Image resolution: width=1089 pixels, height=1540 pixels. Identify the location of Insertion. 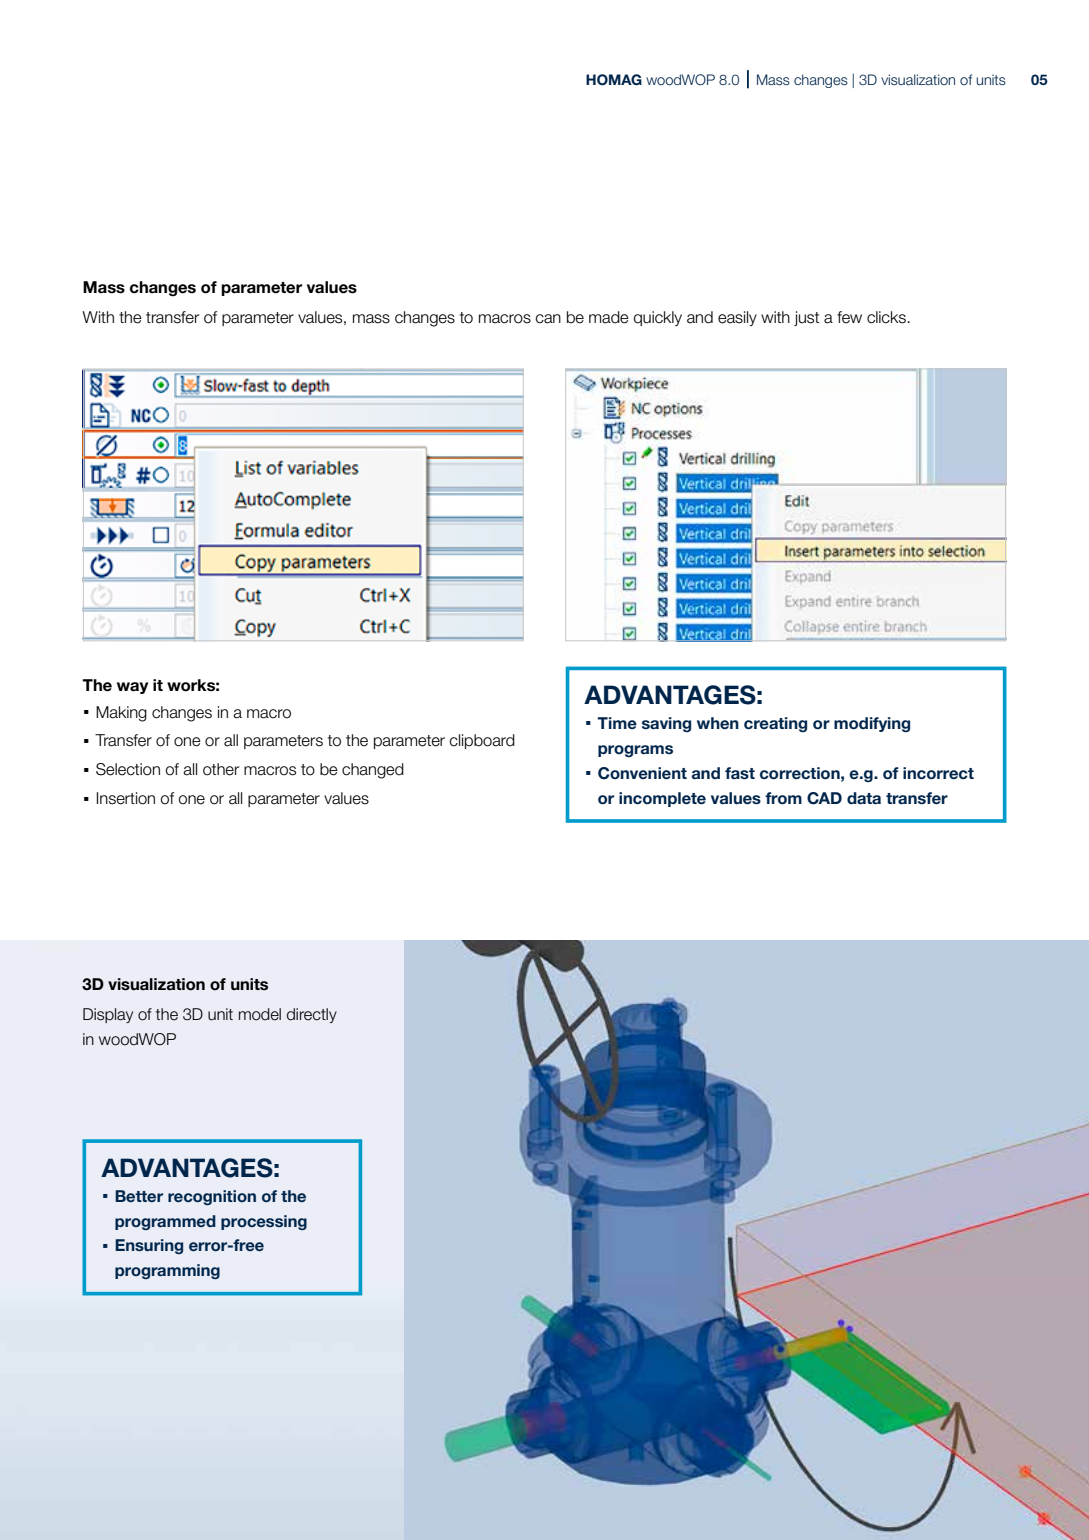
(126, 798).
